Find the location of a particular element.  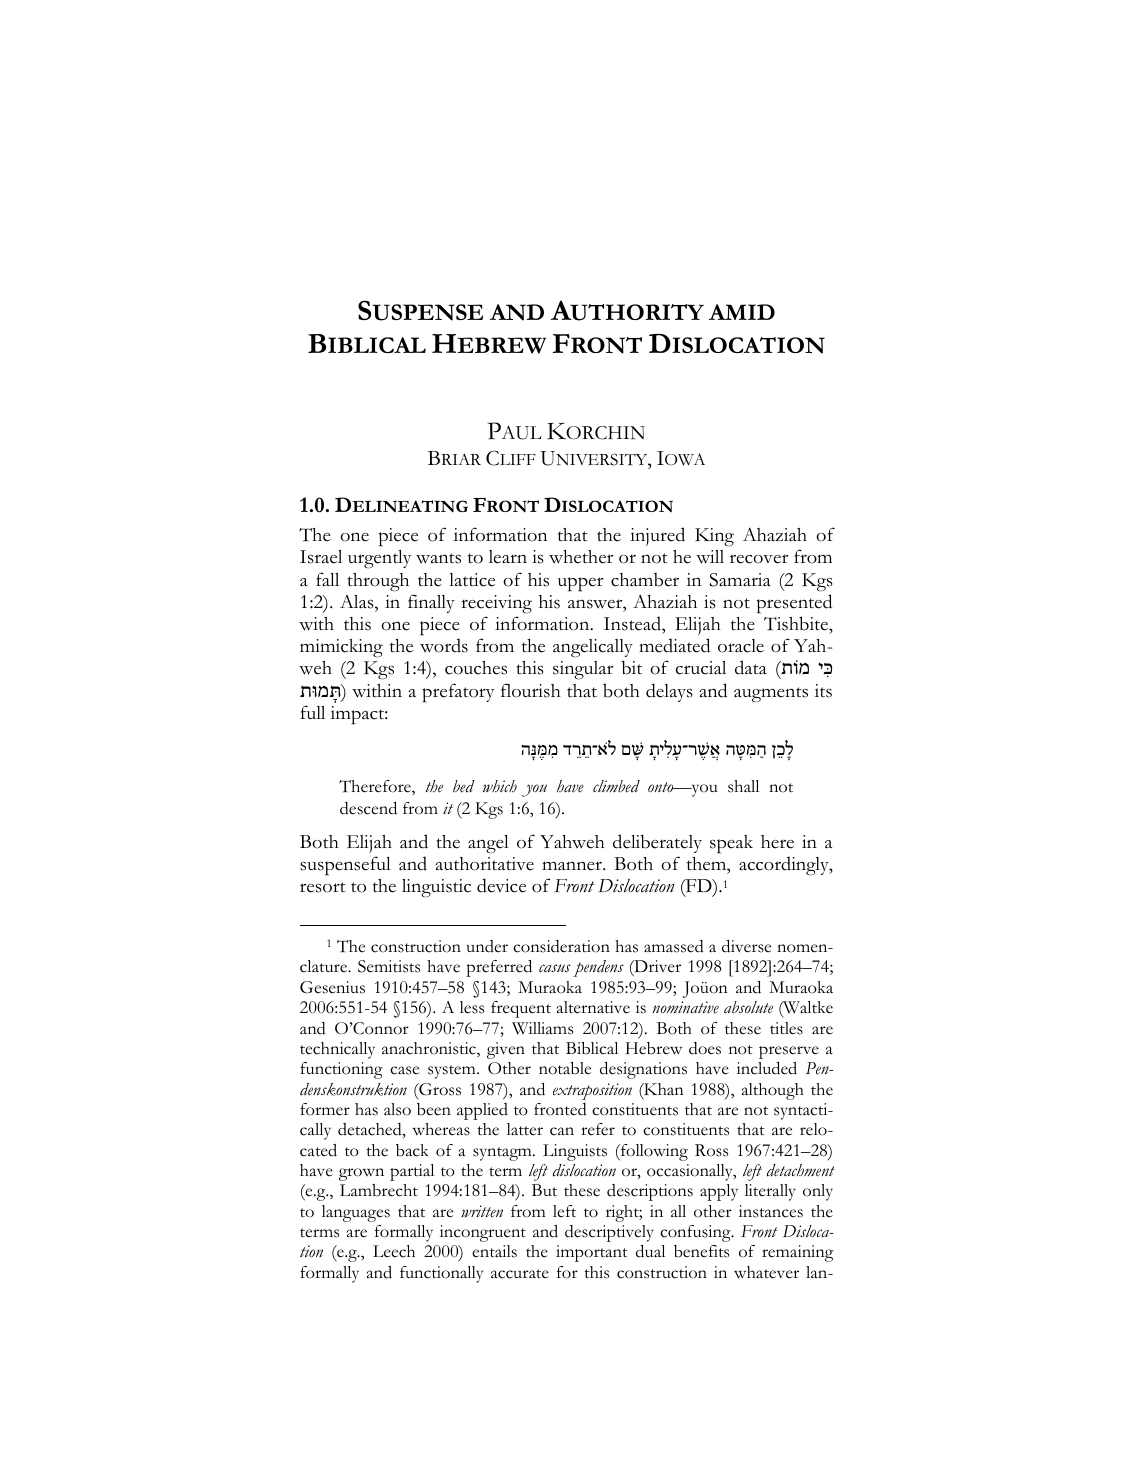

whatever is located at coordinates (766, 1272).
